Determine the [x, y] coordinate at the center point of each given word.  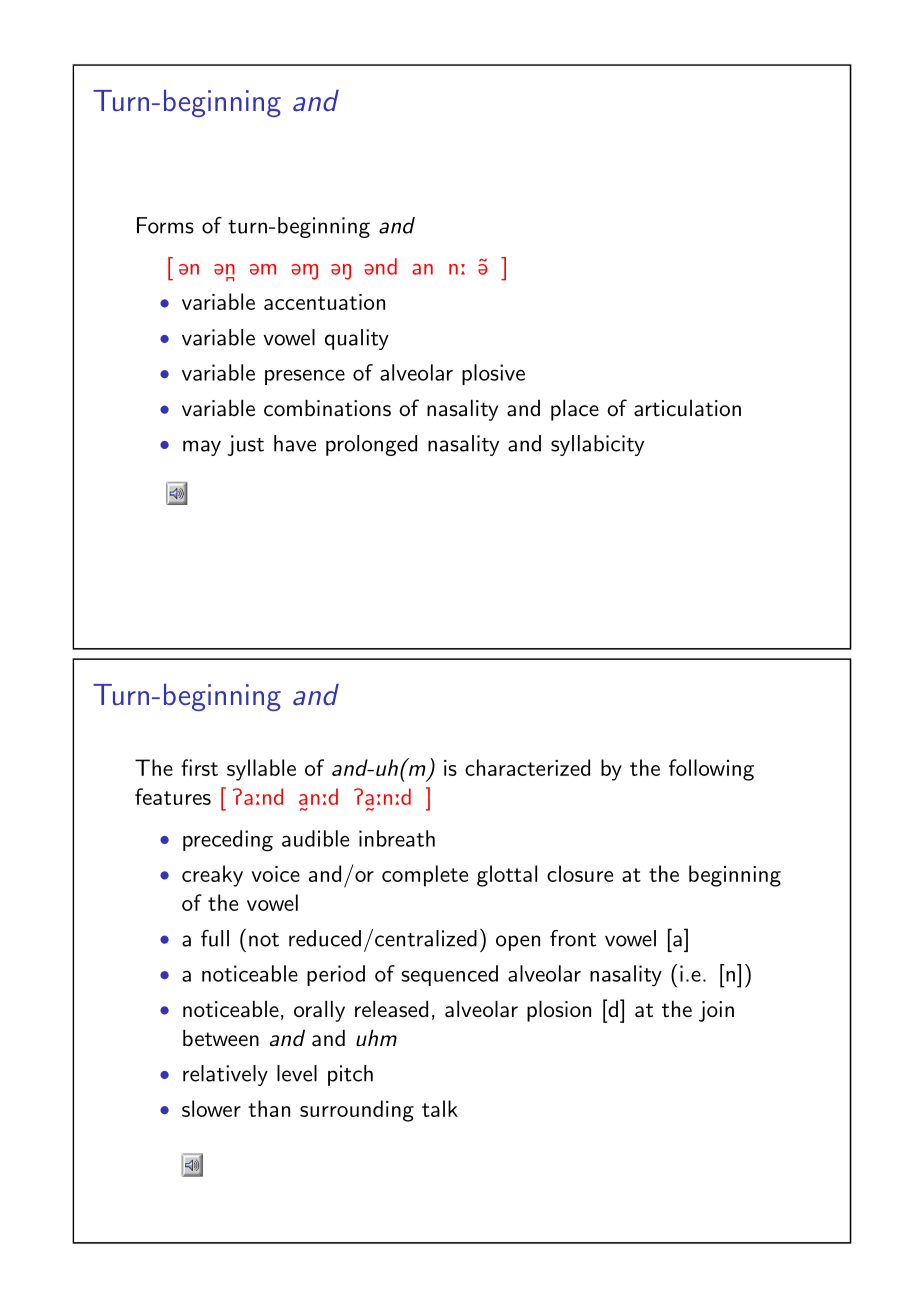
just [245, 445]
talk [440, 1108]
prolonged [371, 445]
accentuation [324, 302]
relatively [225, 1075]
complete [425, 876]
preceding [228, 841]
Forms [165, 225]
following [711, 770]
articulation [687, 408]
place [575, 410]
